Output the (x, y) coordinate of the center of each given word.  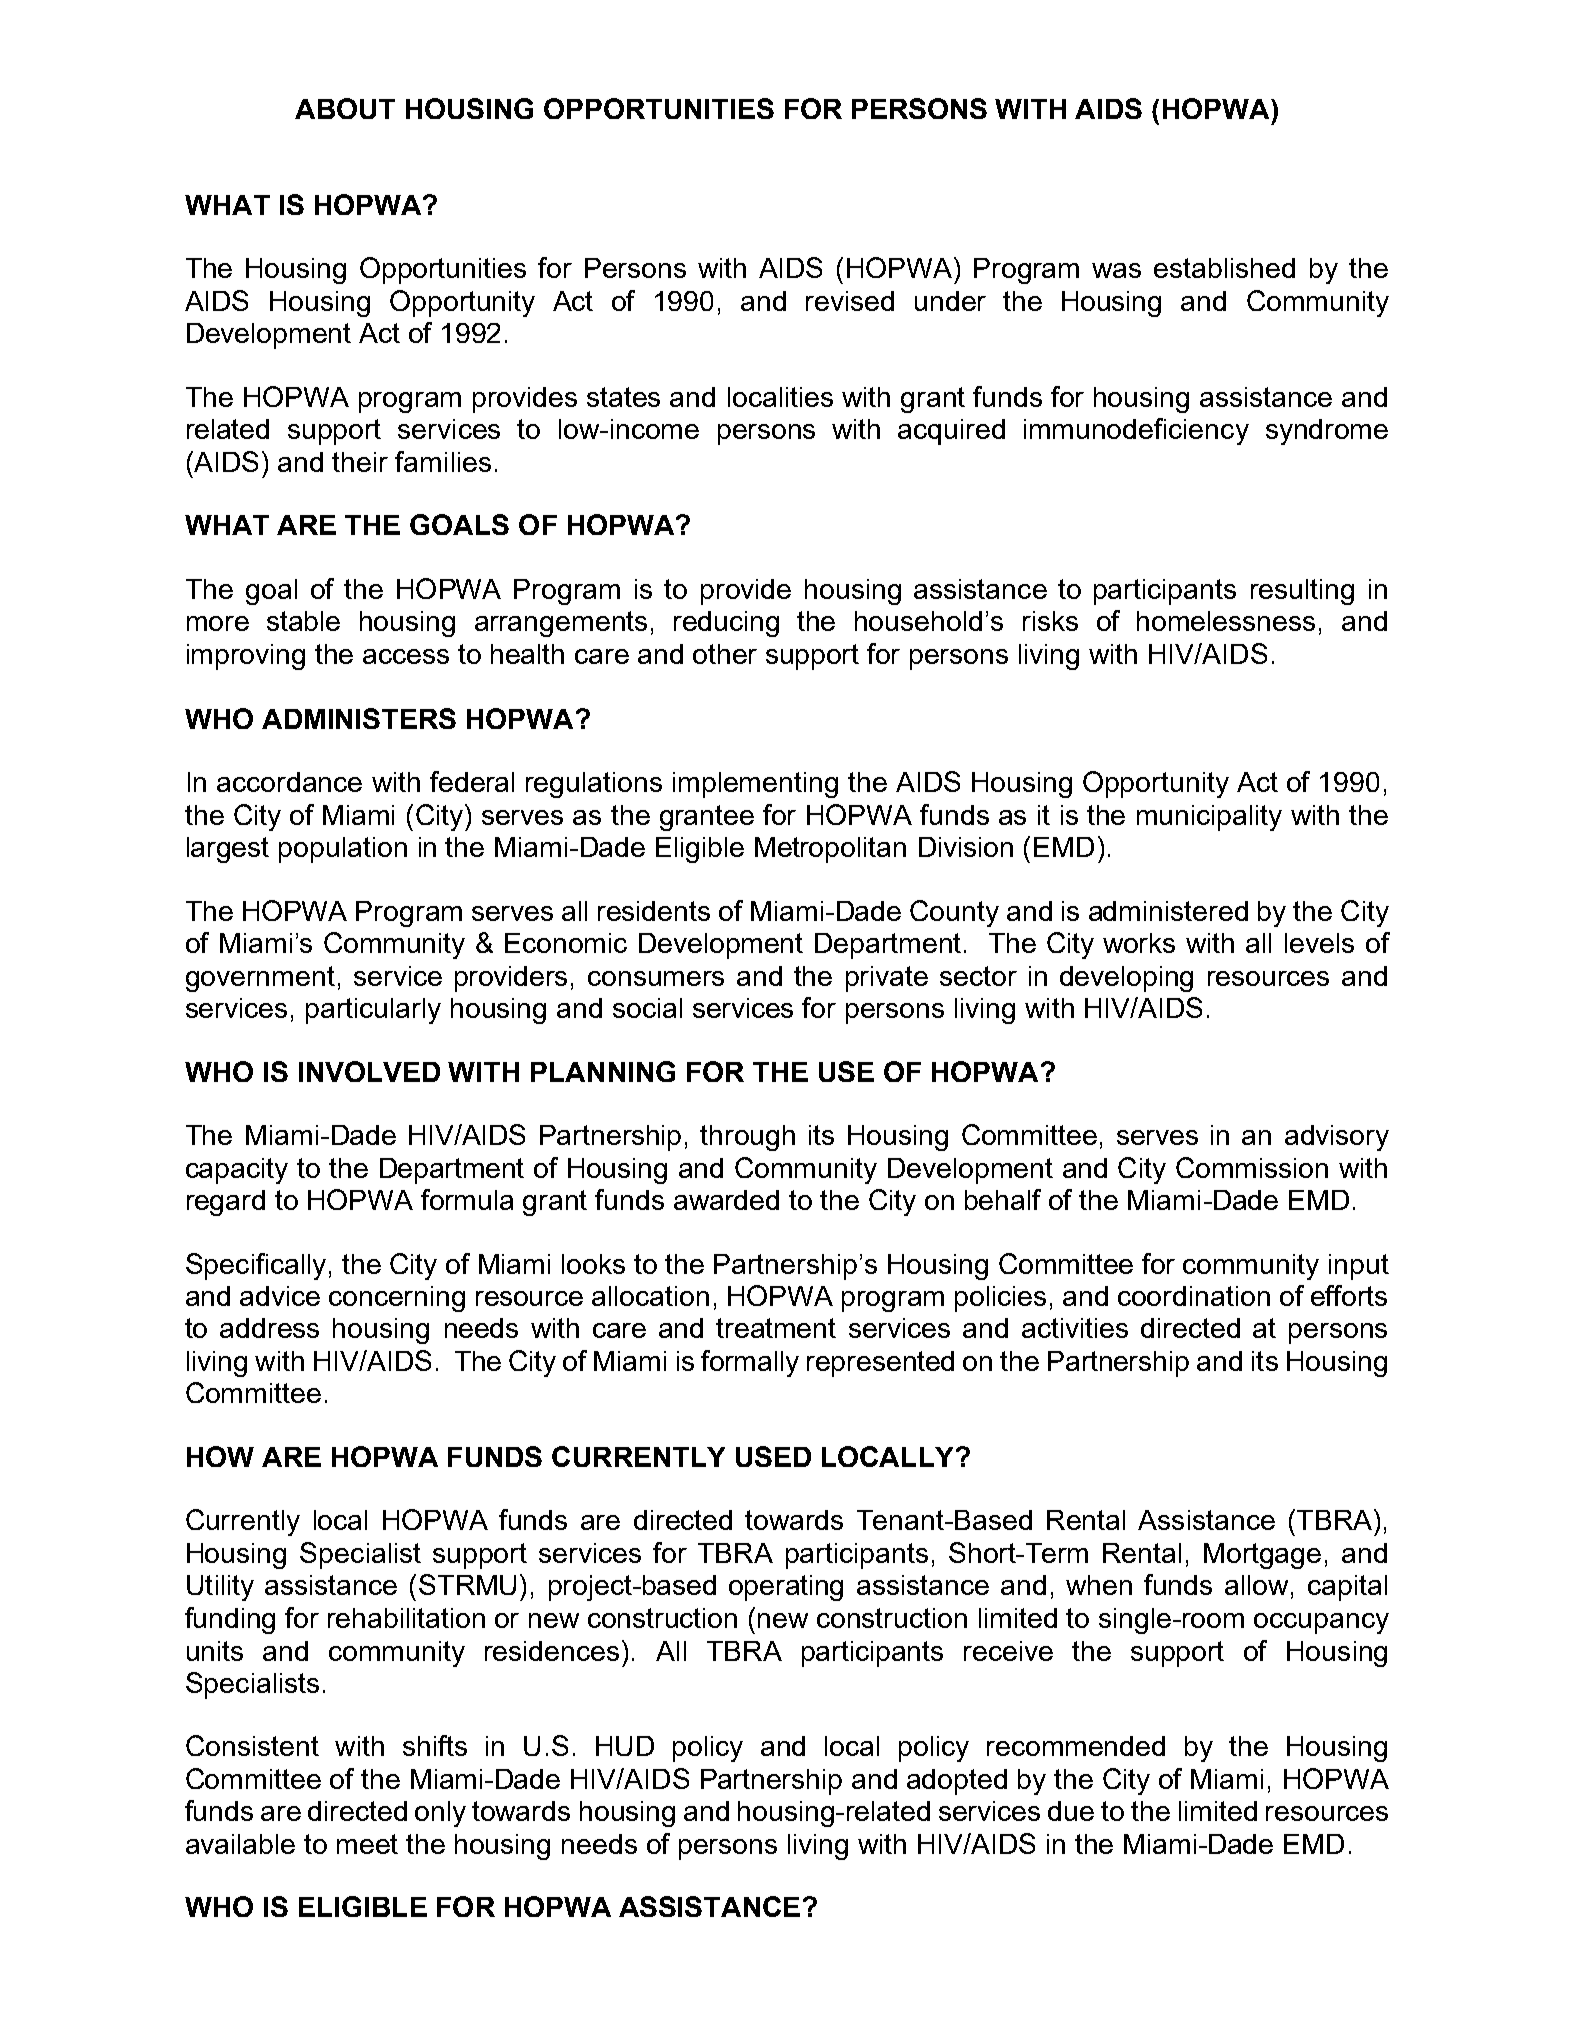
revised (850, 301)
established (1224, 268)
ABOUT (345, 108)
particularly (373, 1011)
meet (367, 1844)
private (887, 979)
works (1139, 943)
